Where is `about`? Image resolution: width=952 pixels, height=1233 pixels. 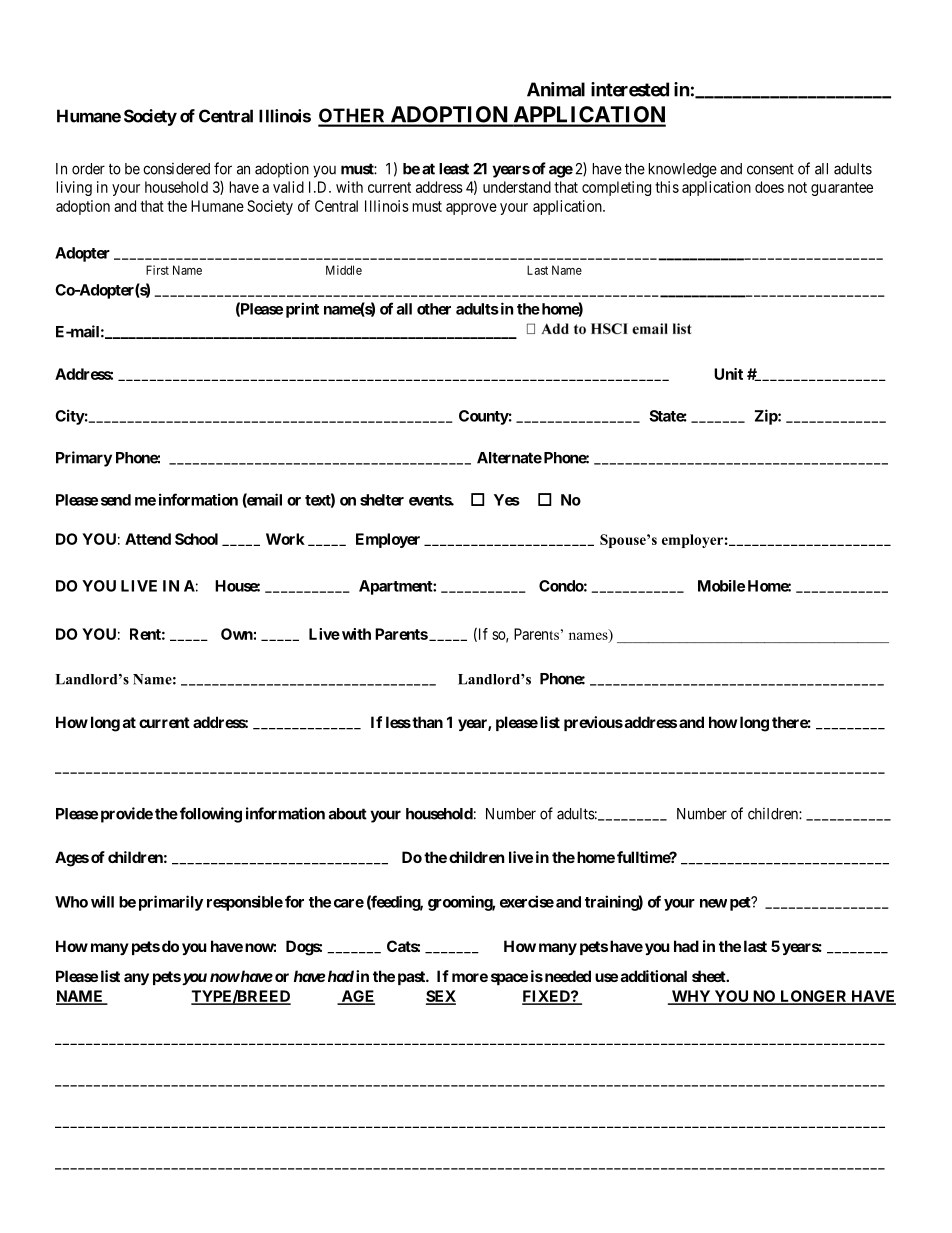 about is located at coordinates (348, 814).
